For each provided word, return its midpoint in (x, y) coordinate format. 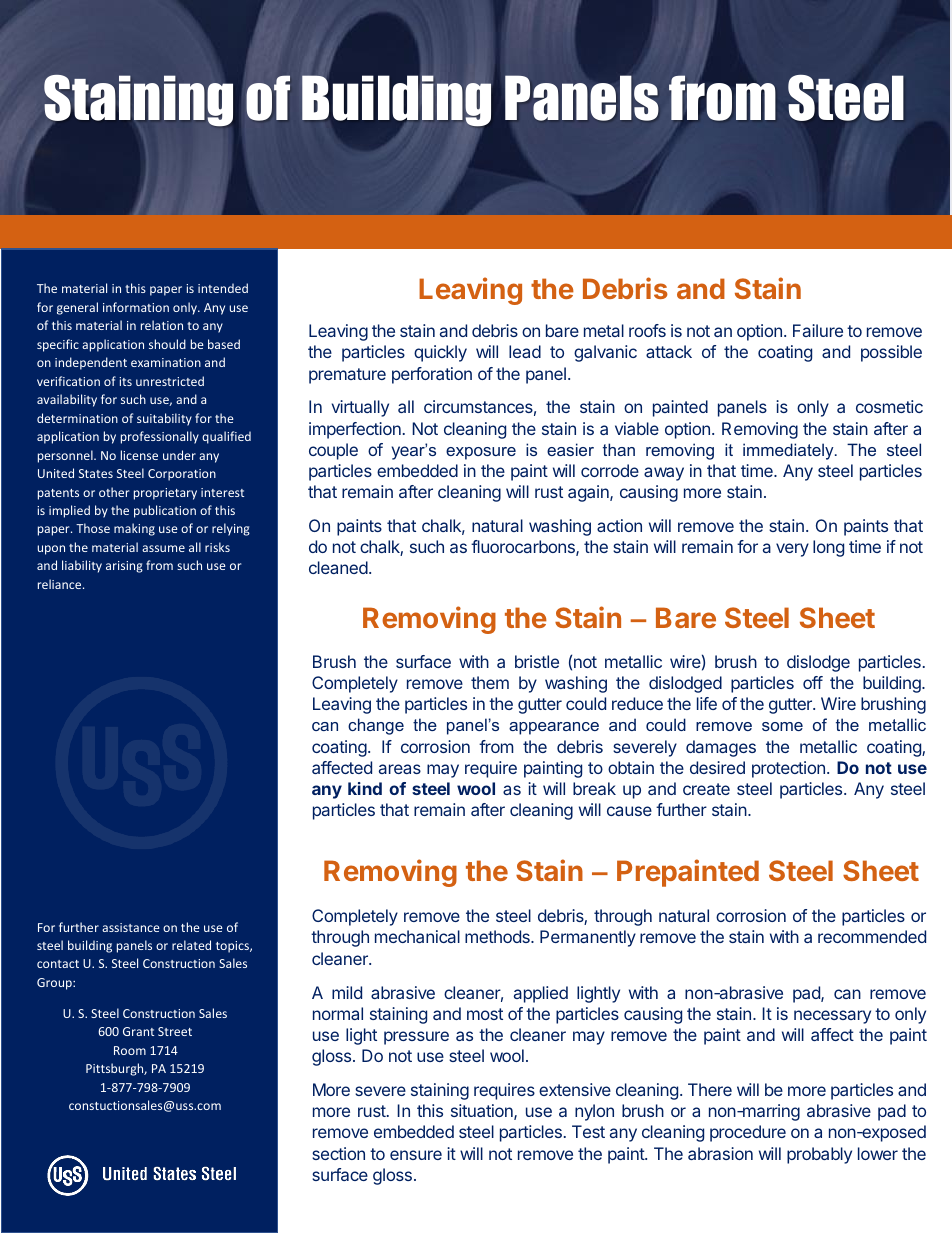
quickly (440, 353)
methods (498, 936)
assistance (131, 927)
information (136, 307)
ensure (416, 1155)
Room (130, 1050)
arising (124, 567)
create (706, 789)
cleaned (338, 567)
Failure (818, 330)
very (792, 550)
